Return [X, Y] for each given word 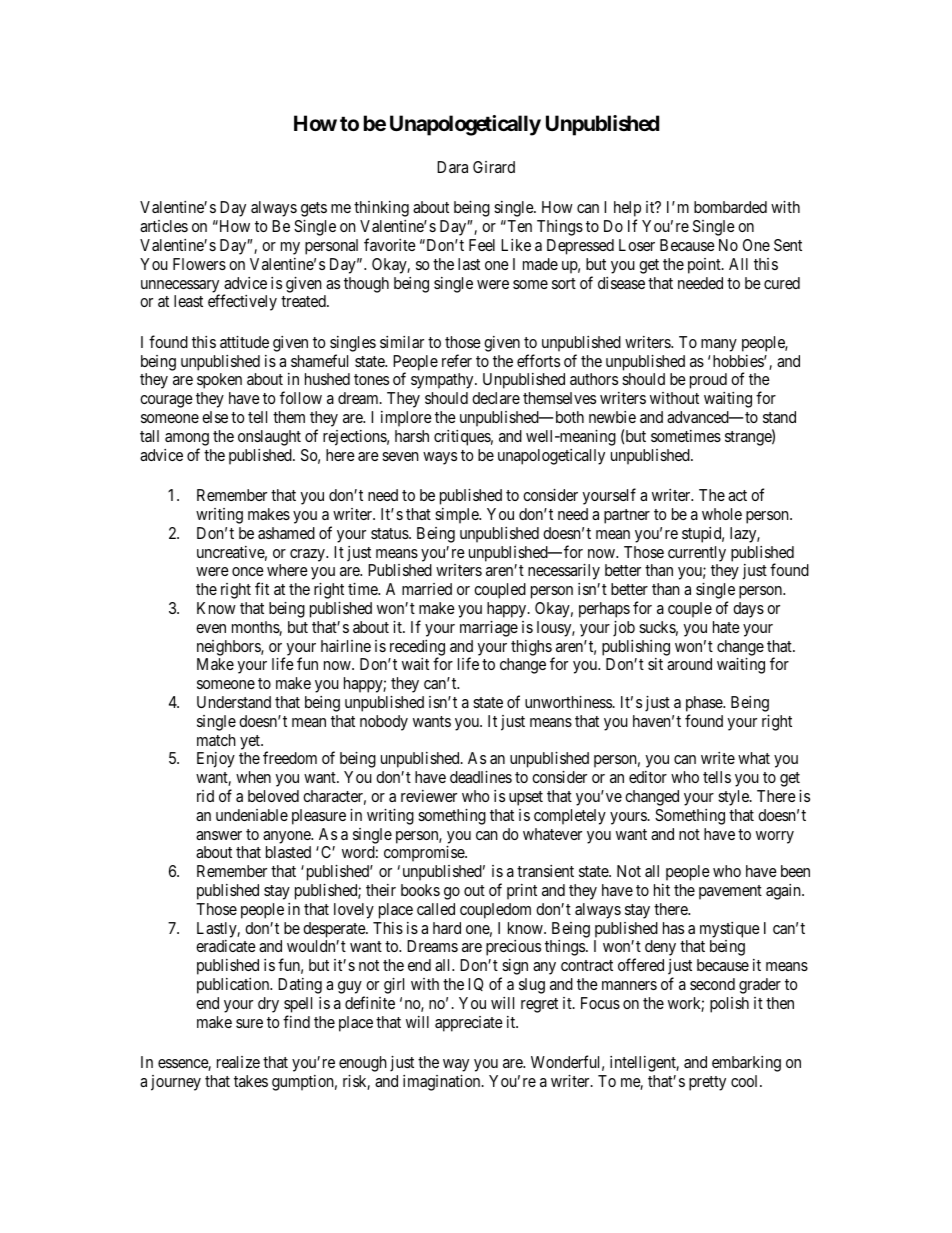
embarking [746, 1064]
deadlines [481, 777]
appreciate [469, 1024]
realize [238, 1062]
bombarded [730, 207]
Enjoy [216, 760]
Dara [452, 167]
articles [164, 226]
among [187, 439]
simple [457, 516]
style [734, 798]
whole [722, 514]
